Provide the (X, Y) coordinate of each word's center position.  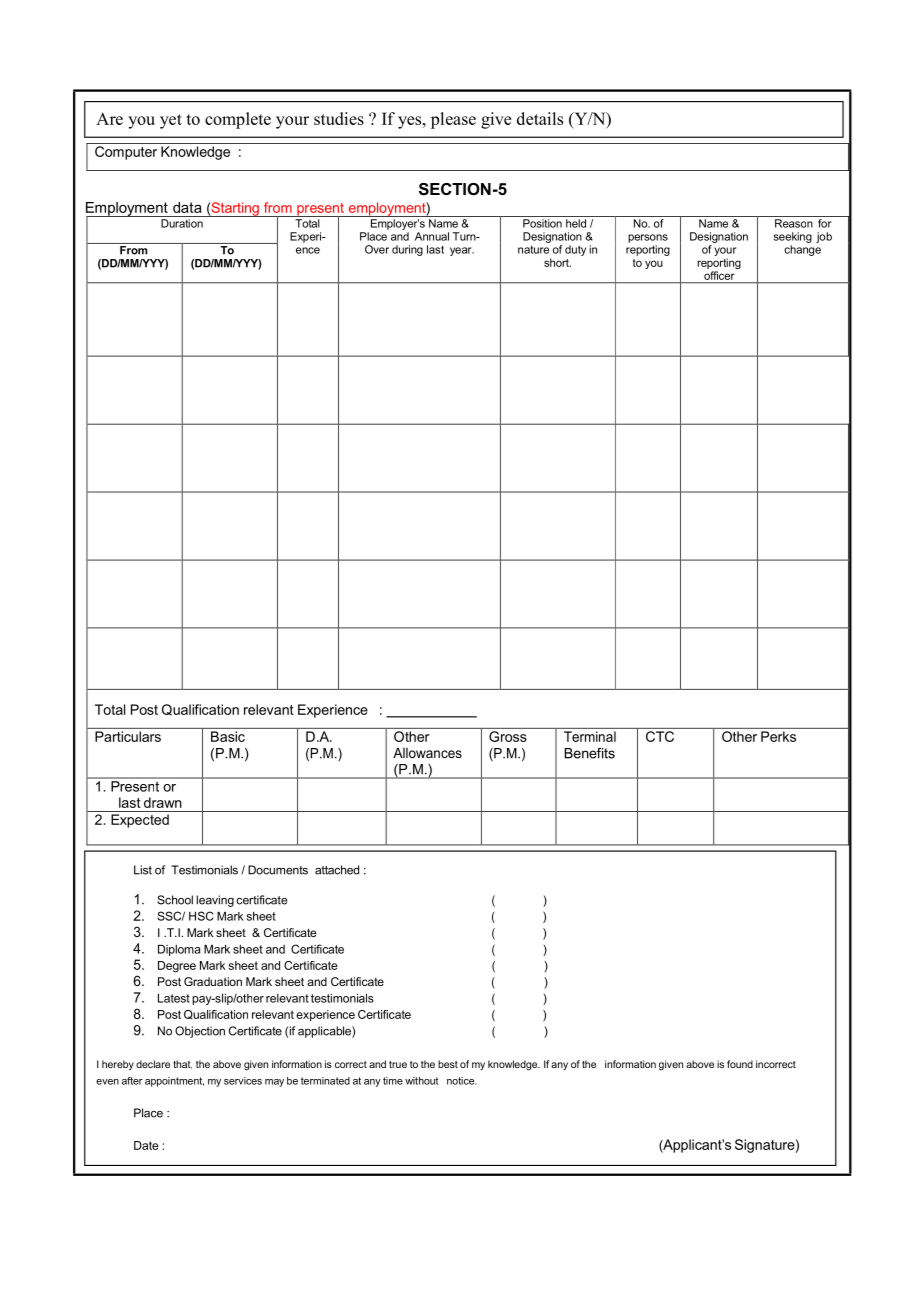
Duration (182, 223)
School (175, 900)
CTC (660, 736)
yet (171, 121)
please (453, 120)
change (802, 250)
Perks (778, 736)
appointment (174, 1082)
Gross (508, 736)
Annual (432, 236)
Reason (794, 223)
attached (337, 870)
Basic (228, 736)
